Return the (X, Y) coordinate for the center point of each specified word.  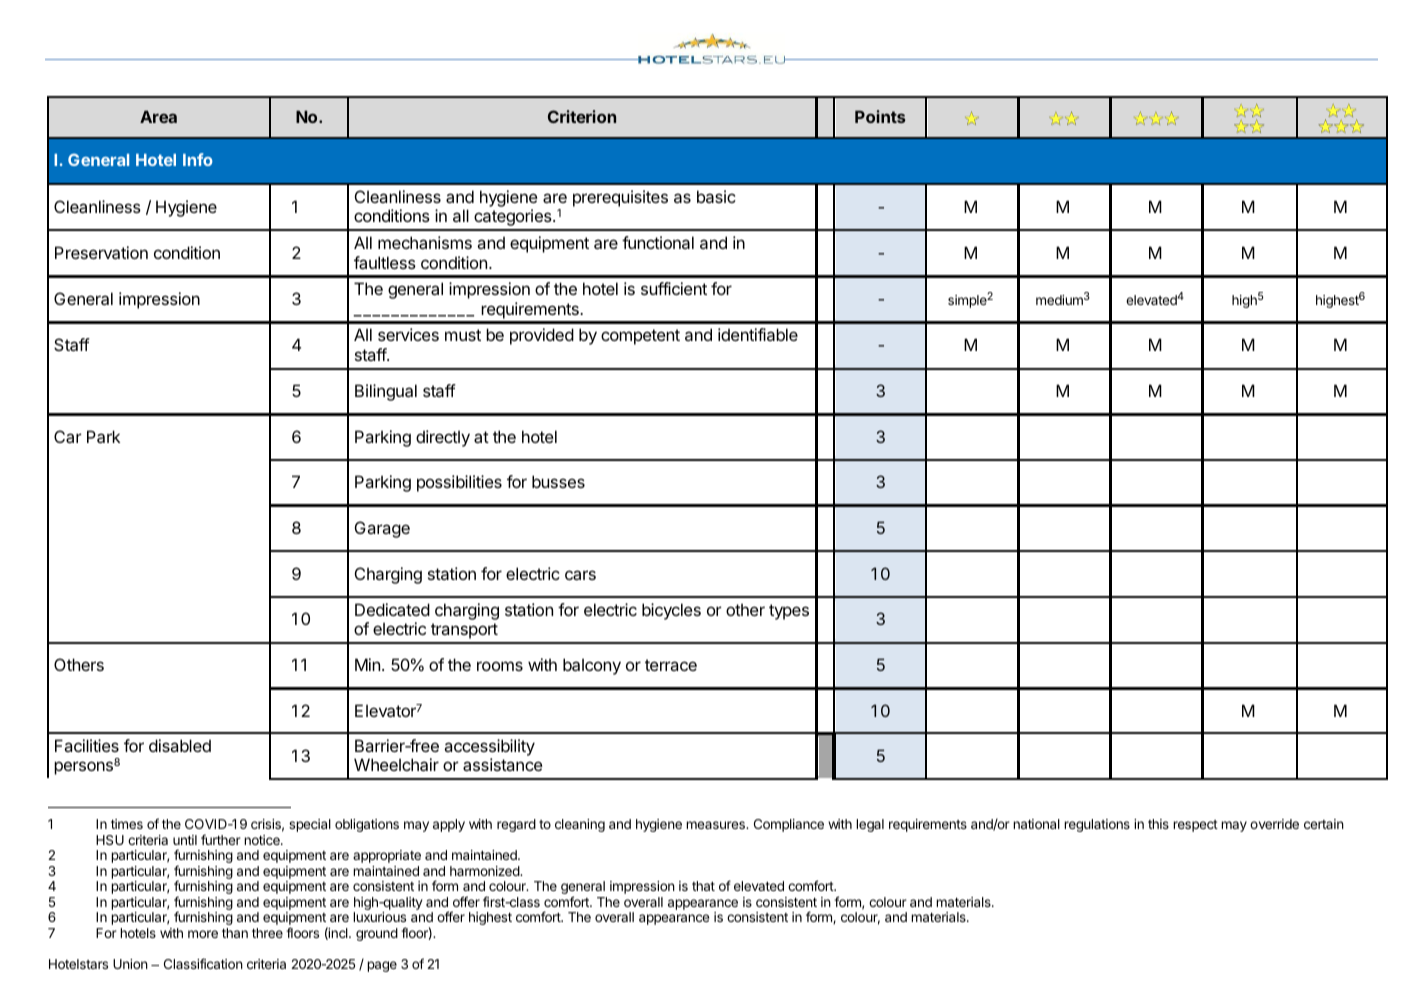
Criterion (582, 116)
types (789, 612)
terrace (671, 665)
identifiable (758, 334)
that (703, 886)
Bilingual (386, 392)
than (235, 933)
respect (1195, 826)
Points (880, 116)
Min (367, 664)
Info (198, 159)
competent (640, 337)
